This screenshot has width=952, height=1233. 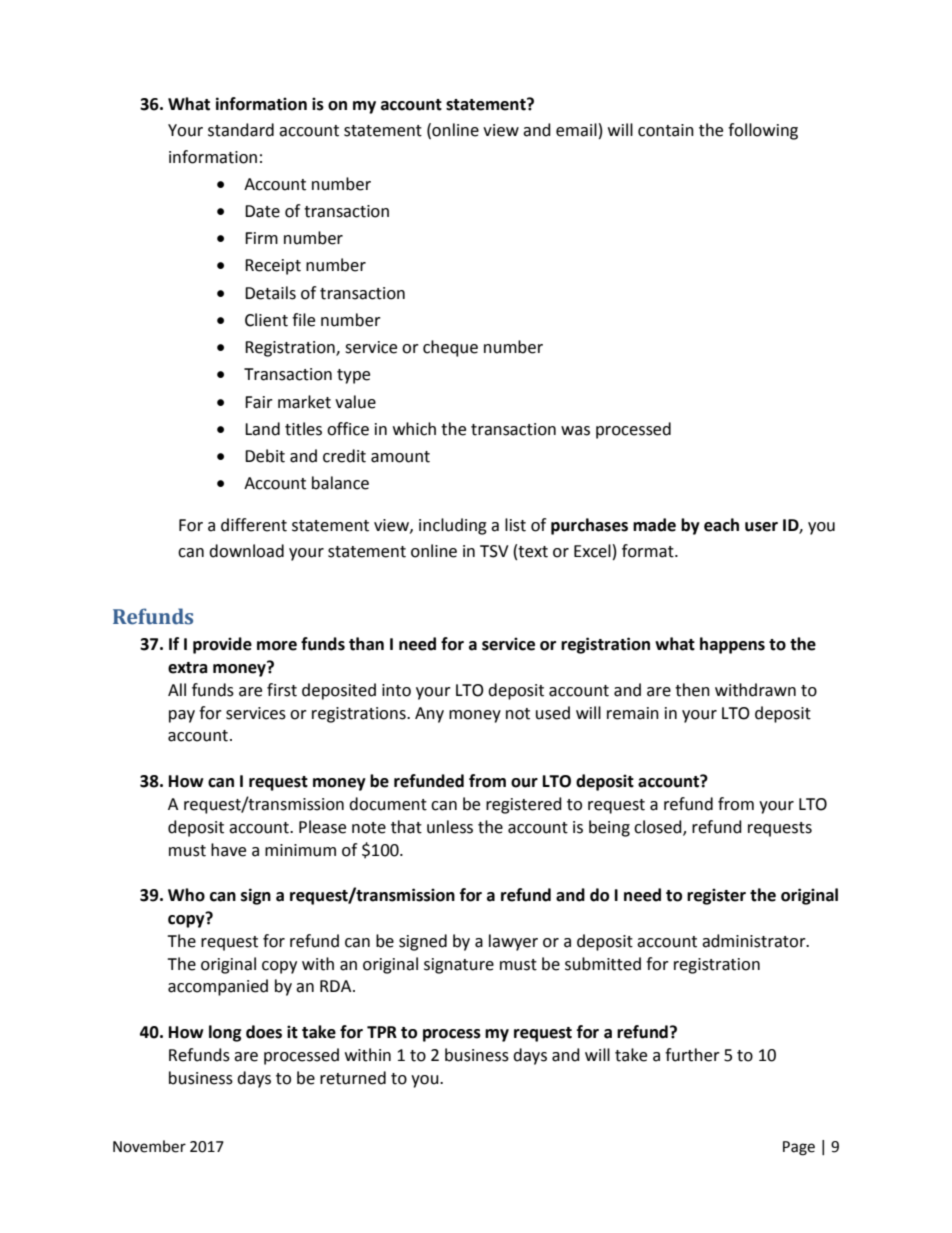 I want to click on Fair, so click(x=259, y=402).
